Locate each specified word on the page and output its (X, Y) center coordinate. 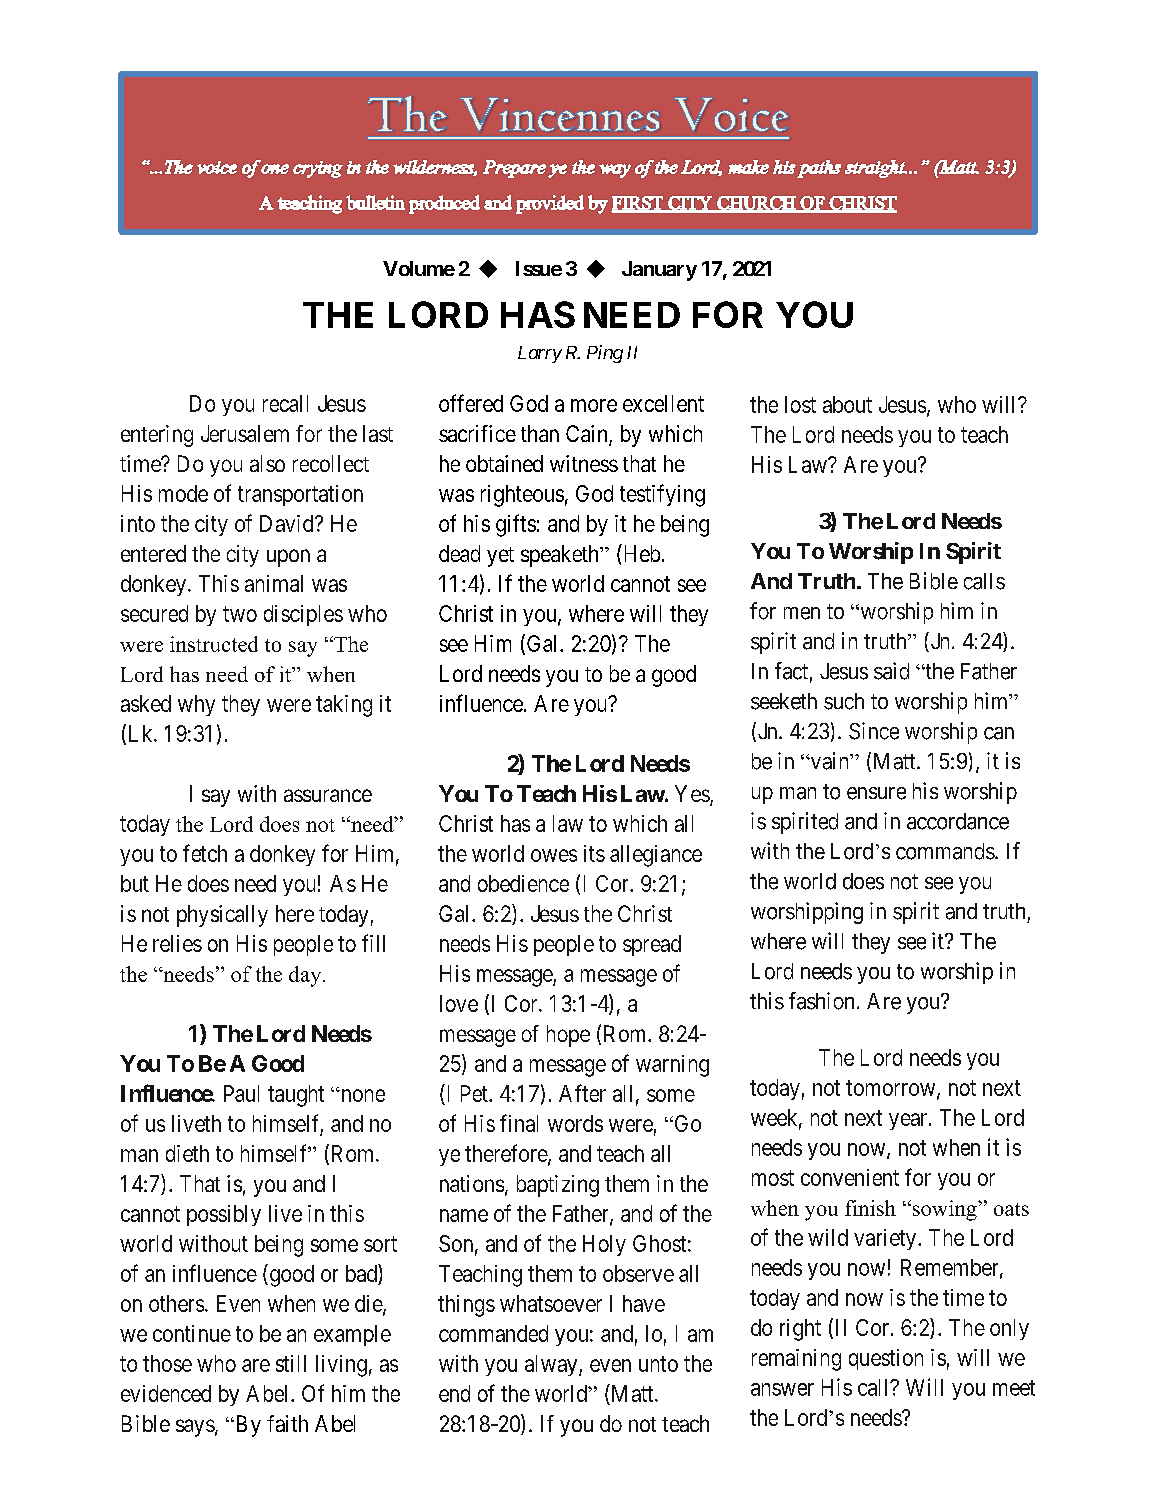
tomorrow (892, 1089)
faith (287, 1423)
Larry (540, 354)
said (891, 671)
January (659, 271)
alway (552, 1365)
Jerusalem (245, 433)
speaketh (561, 556)
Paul (241, 1093)
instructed (214, 644)
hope (568, 1036)
